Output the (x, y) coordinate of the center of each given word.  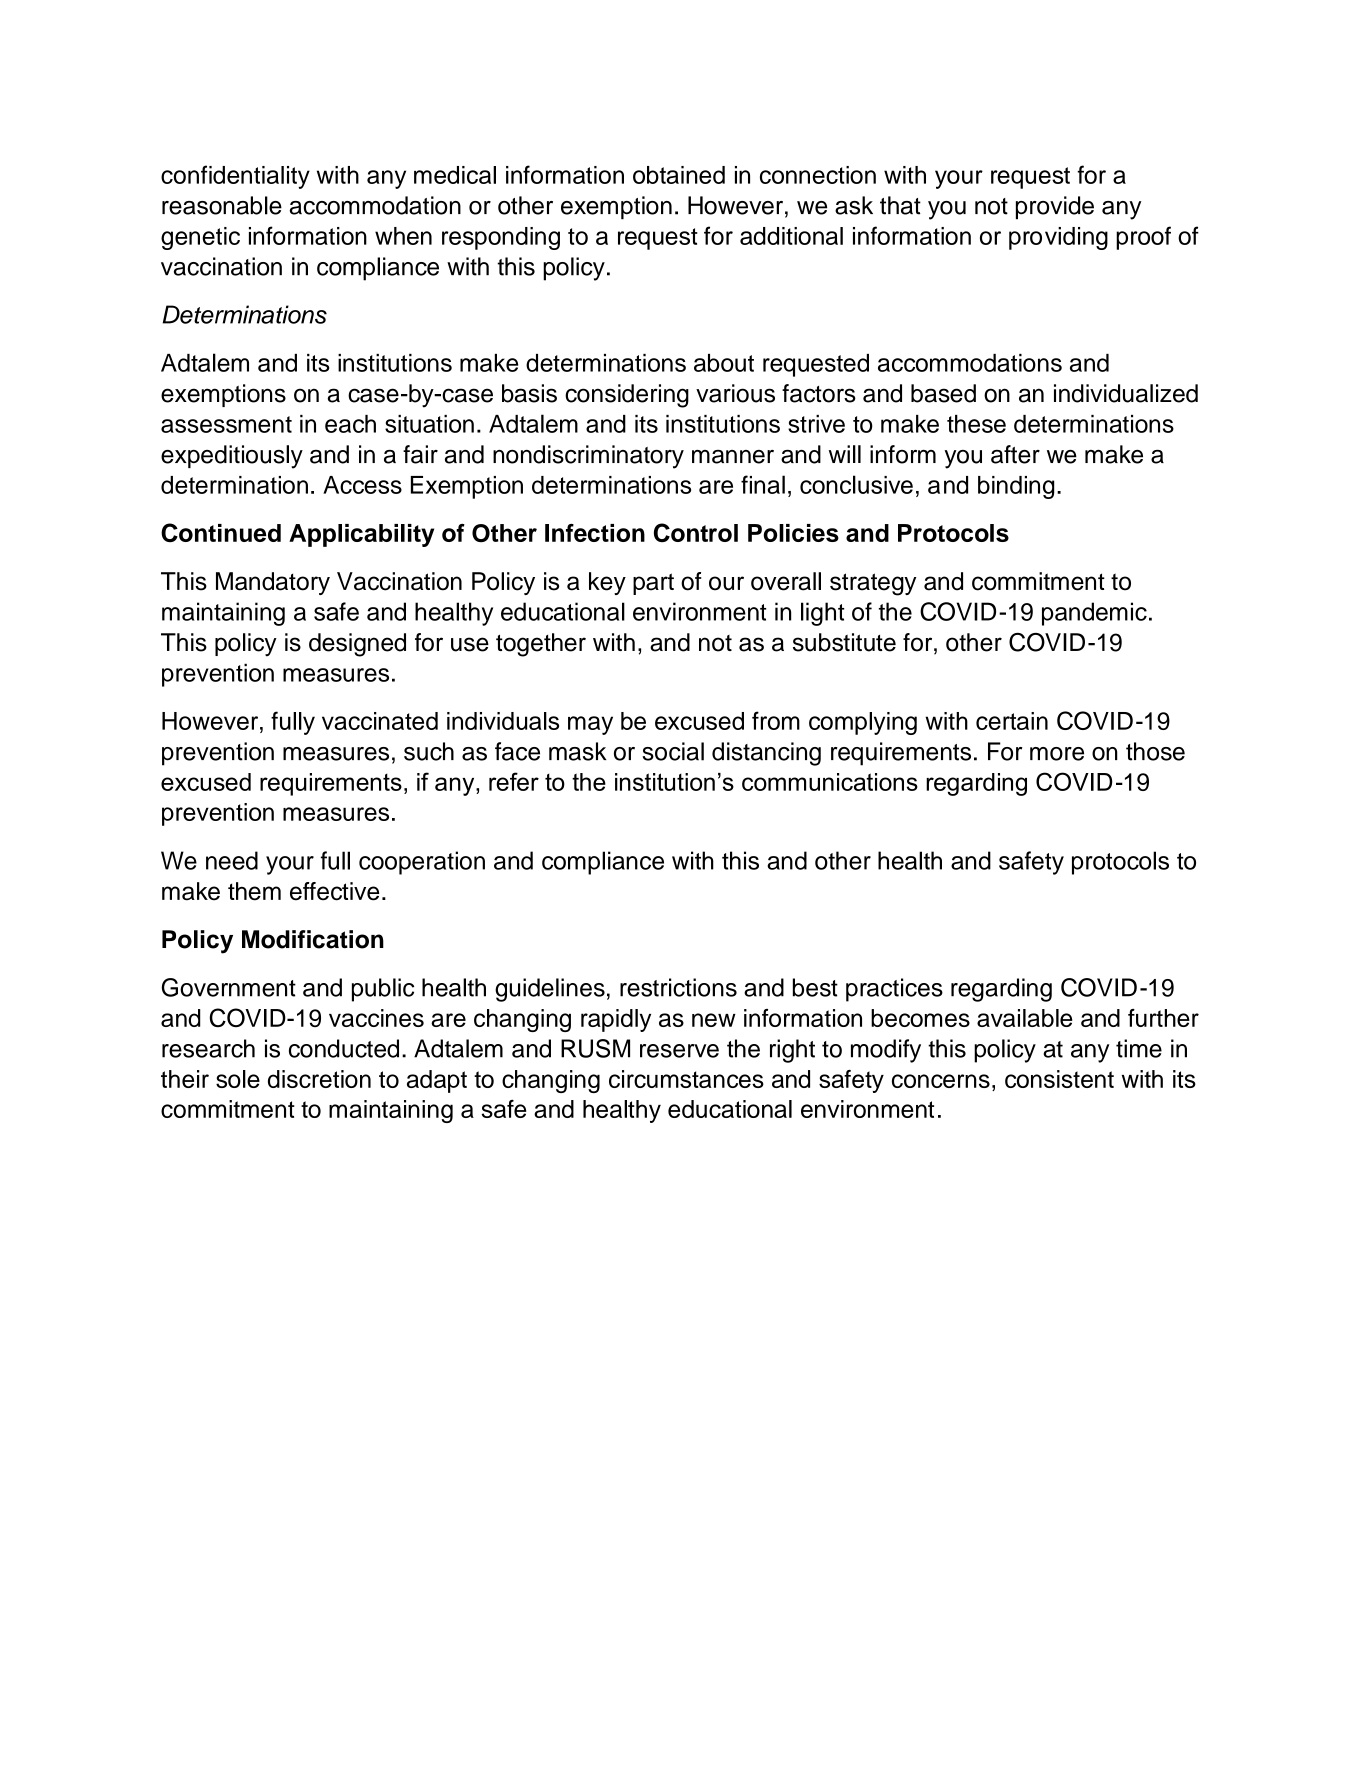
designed (357, 645)
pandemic (1094, 614)
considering (627, 396)
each (350, 424)
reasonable (222, 205)
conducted (344, 1048)
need (232, 860)
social (673, 751)
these (976, 424)
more (1057, 754)
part (653, 584)
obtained (679, 175)
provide (1055, 208)
